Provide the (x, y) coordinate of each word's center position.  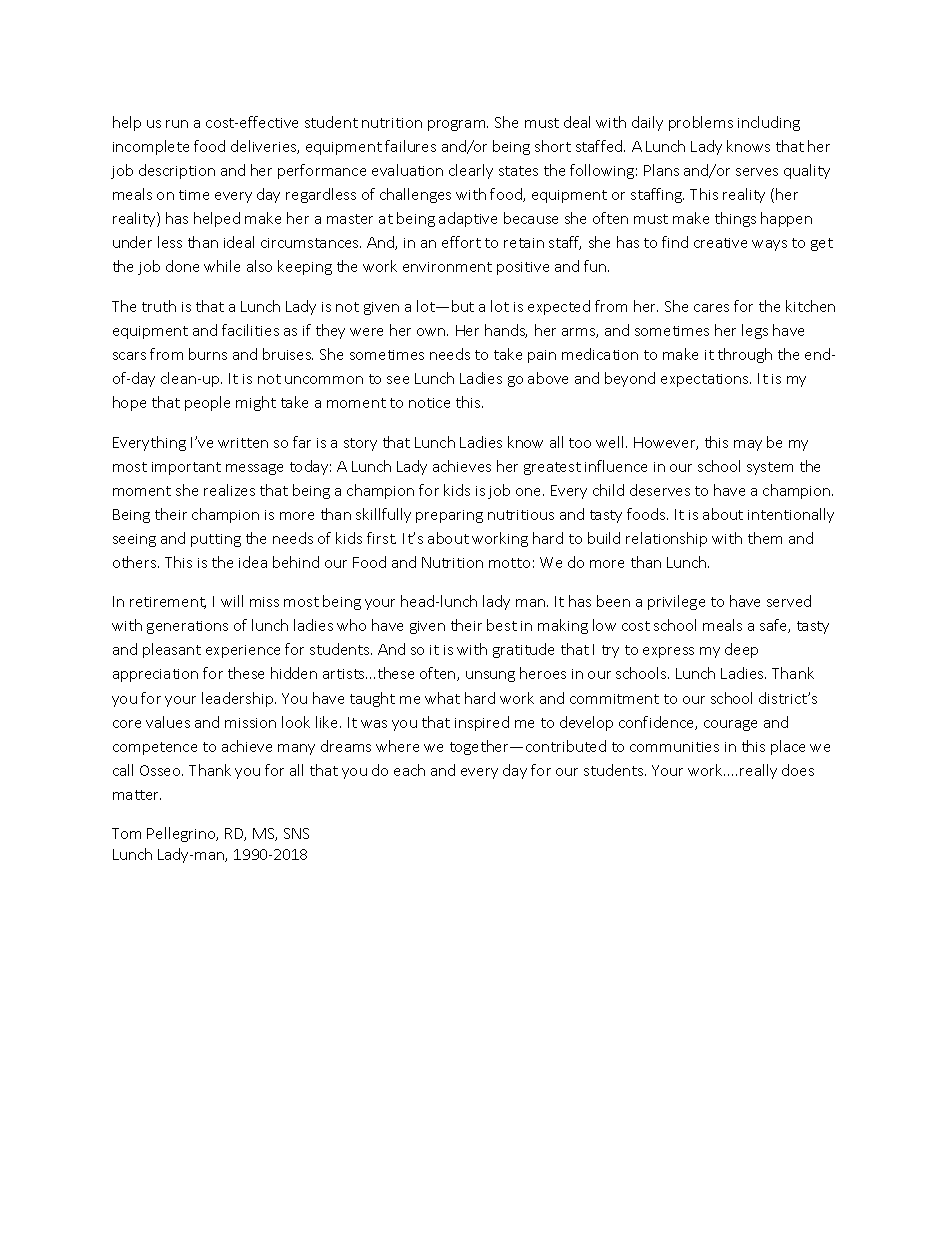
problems (701, 123)
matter (137, 795)
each (409, 770)
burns (208, 354)
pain (542, 356)
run (177, 124)
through (745, 355)
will (232, 601)
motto (509, 563)
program (458, 125)
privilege (676, 602)
